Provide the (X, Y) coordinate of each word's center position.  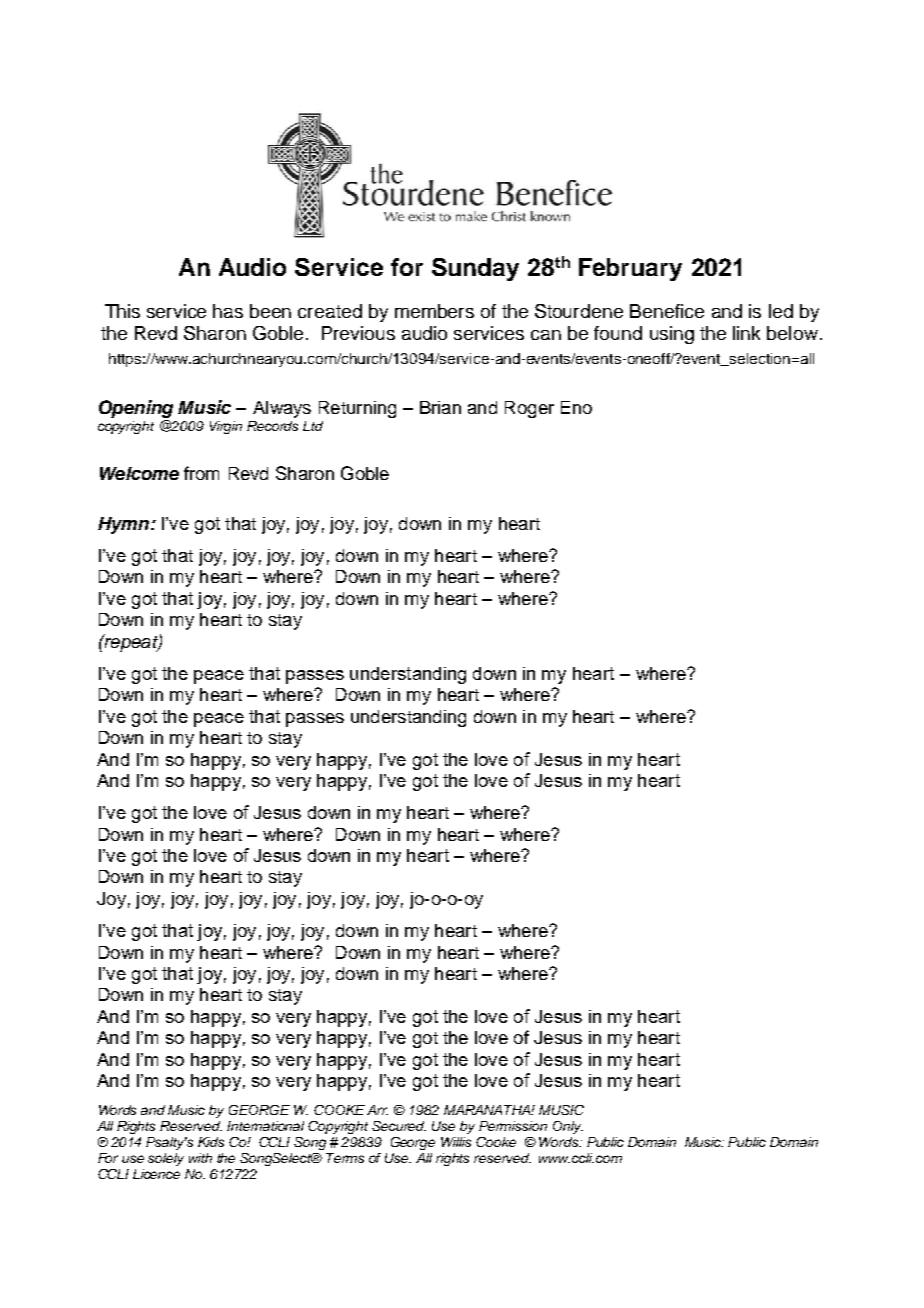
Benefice (667, 311)
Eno (576, 407)
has (228, 311)
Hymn (123, 525)
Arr (377, 1110)
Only (568, 1127)
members (434, 311)
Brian (440, 407)
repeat (131, 643)
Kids (211, 1142)
